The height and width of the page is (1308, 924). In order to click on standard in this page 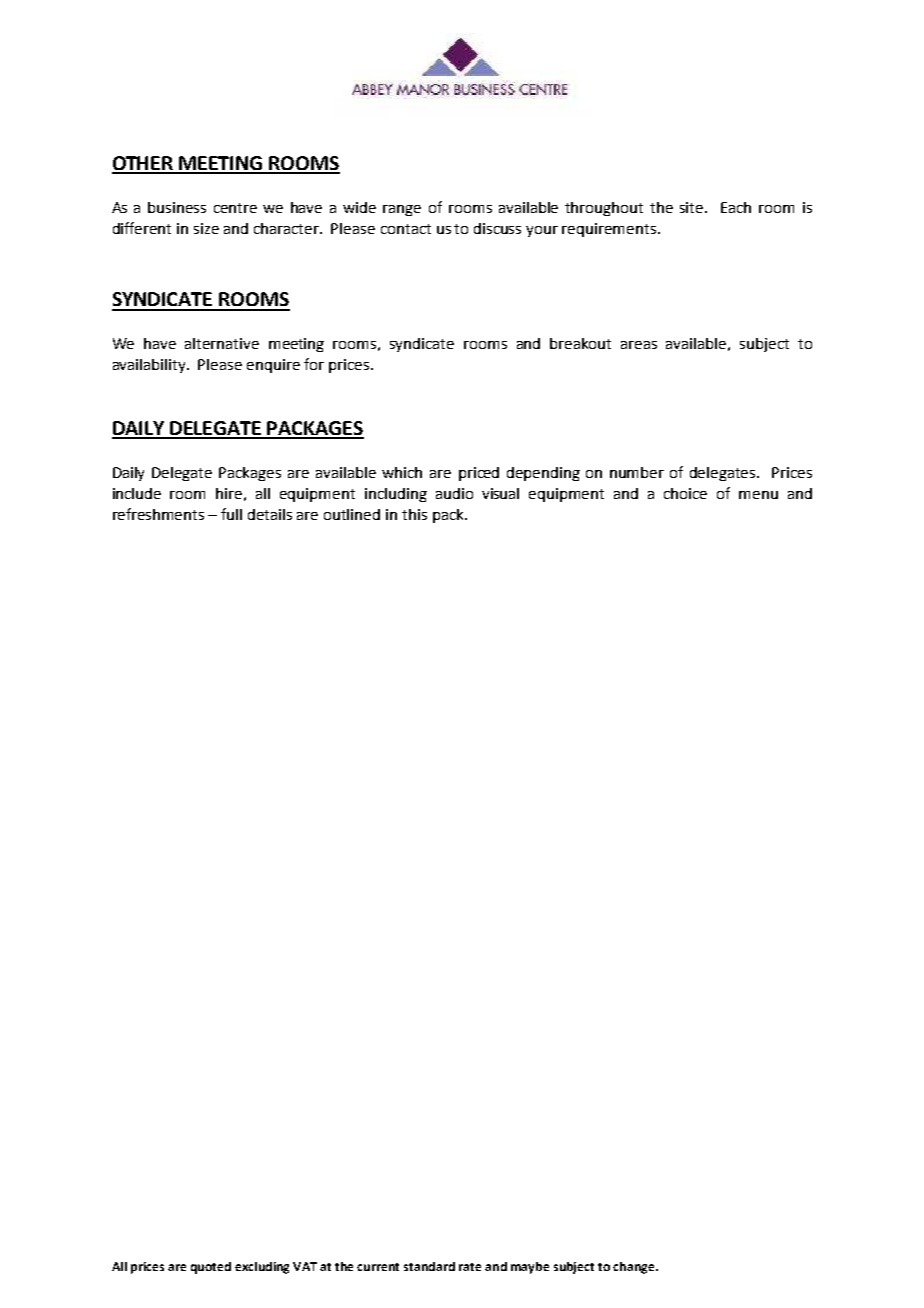, I will do `click(429, 1266)`.
